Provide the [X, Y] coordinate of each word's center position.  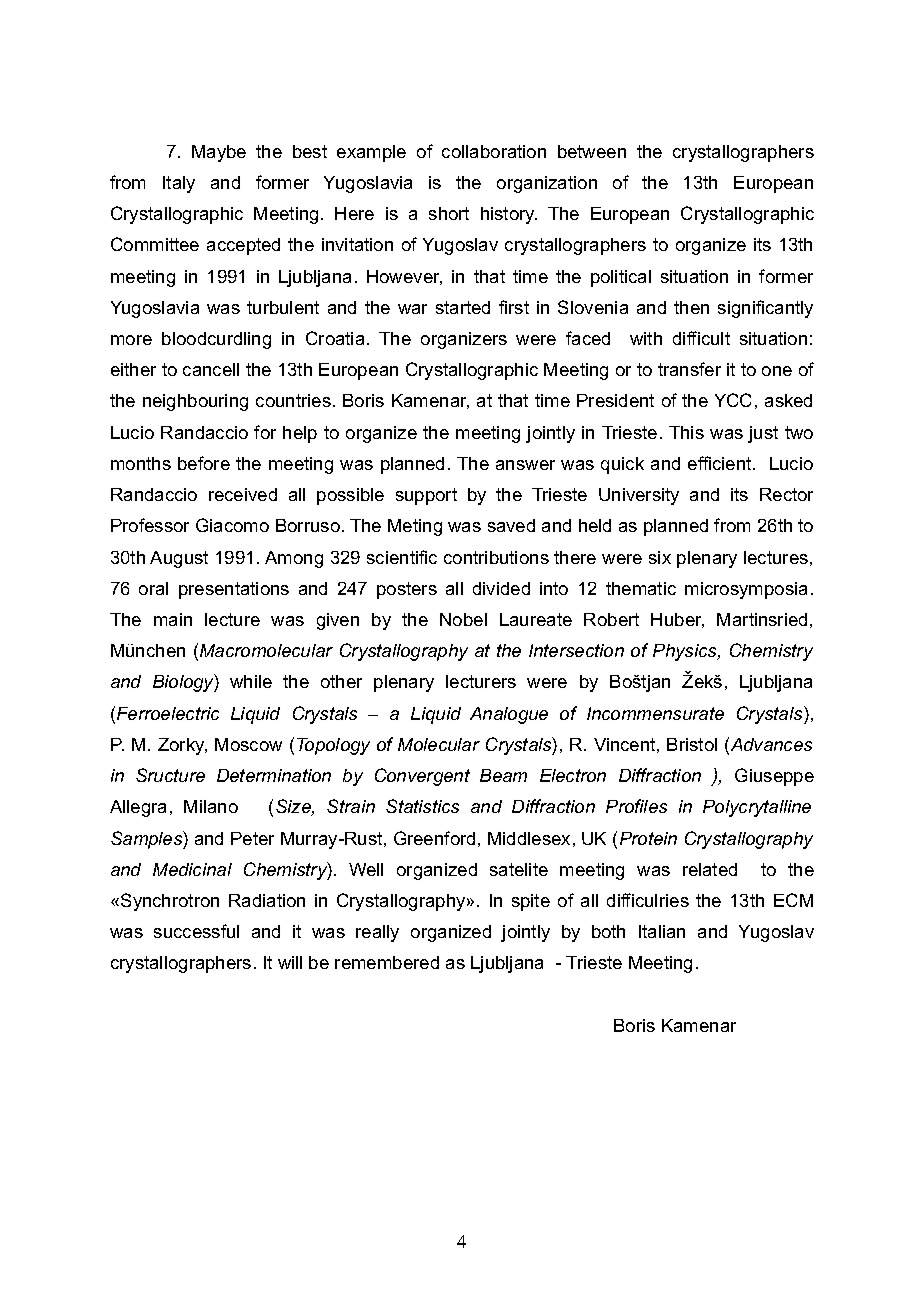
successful [196, 931]
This [686, 432]
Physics [686, 652]
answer [525, 465]
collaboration [494, 151]
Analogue [509, 715]
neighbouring [195, 402]
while [251, 681]
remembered [387, 962]
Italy [179, 184]
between [592, 151]
